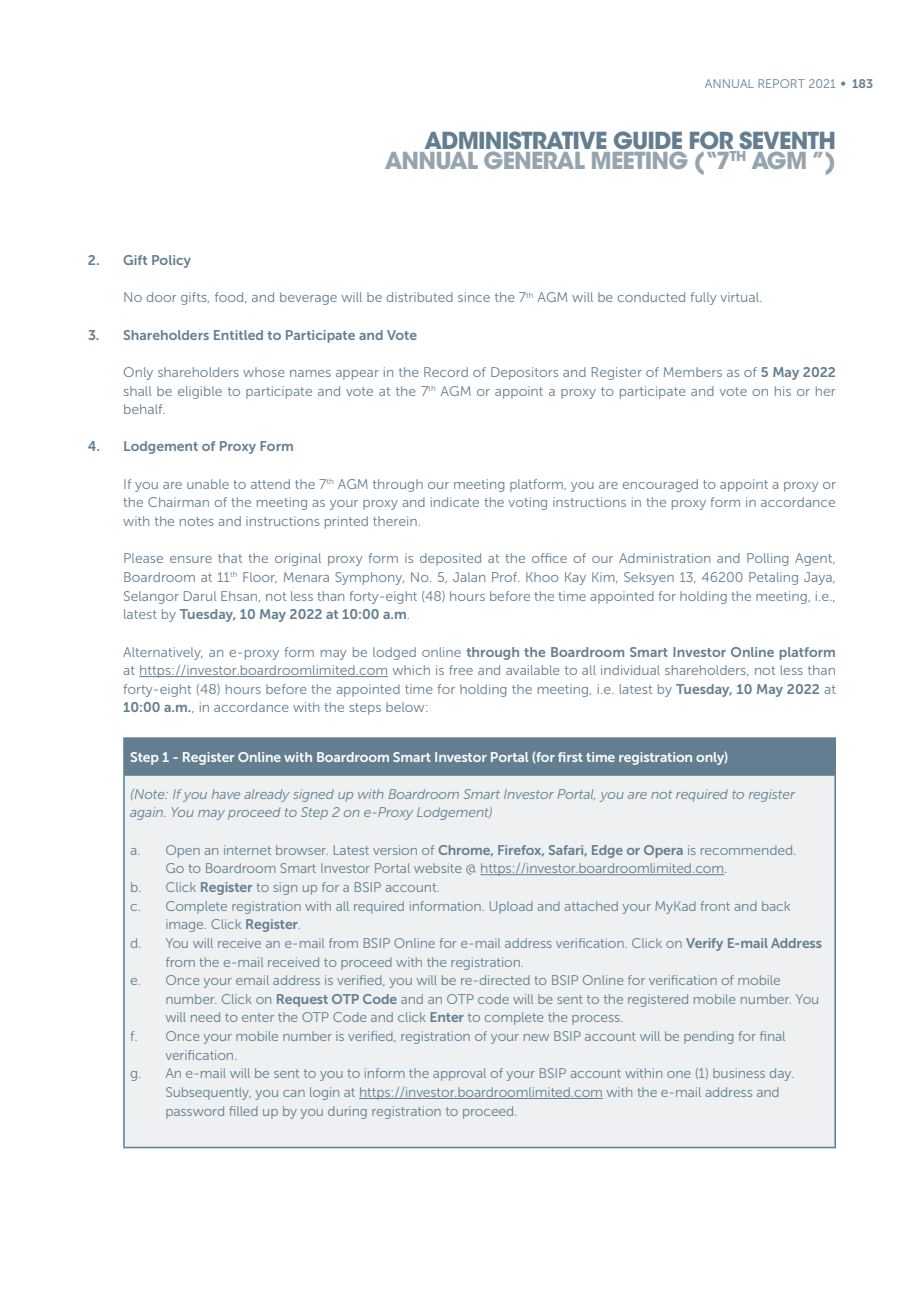 The width and height of the page is (924, 1308). Describe the element at coordinates (469, 577) in the page. I see `Jalan` at that location.
